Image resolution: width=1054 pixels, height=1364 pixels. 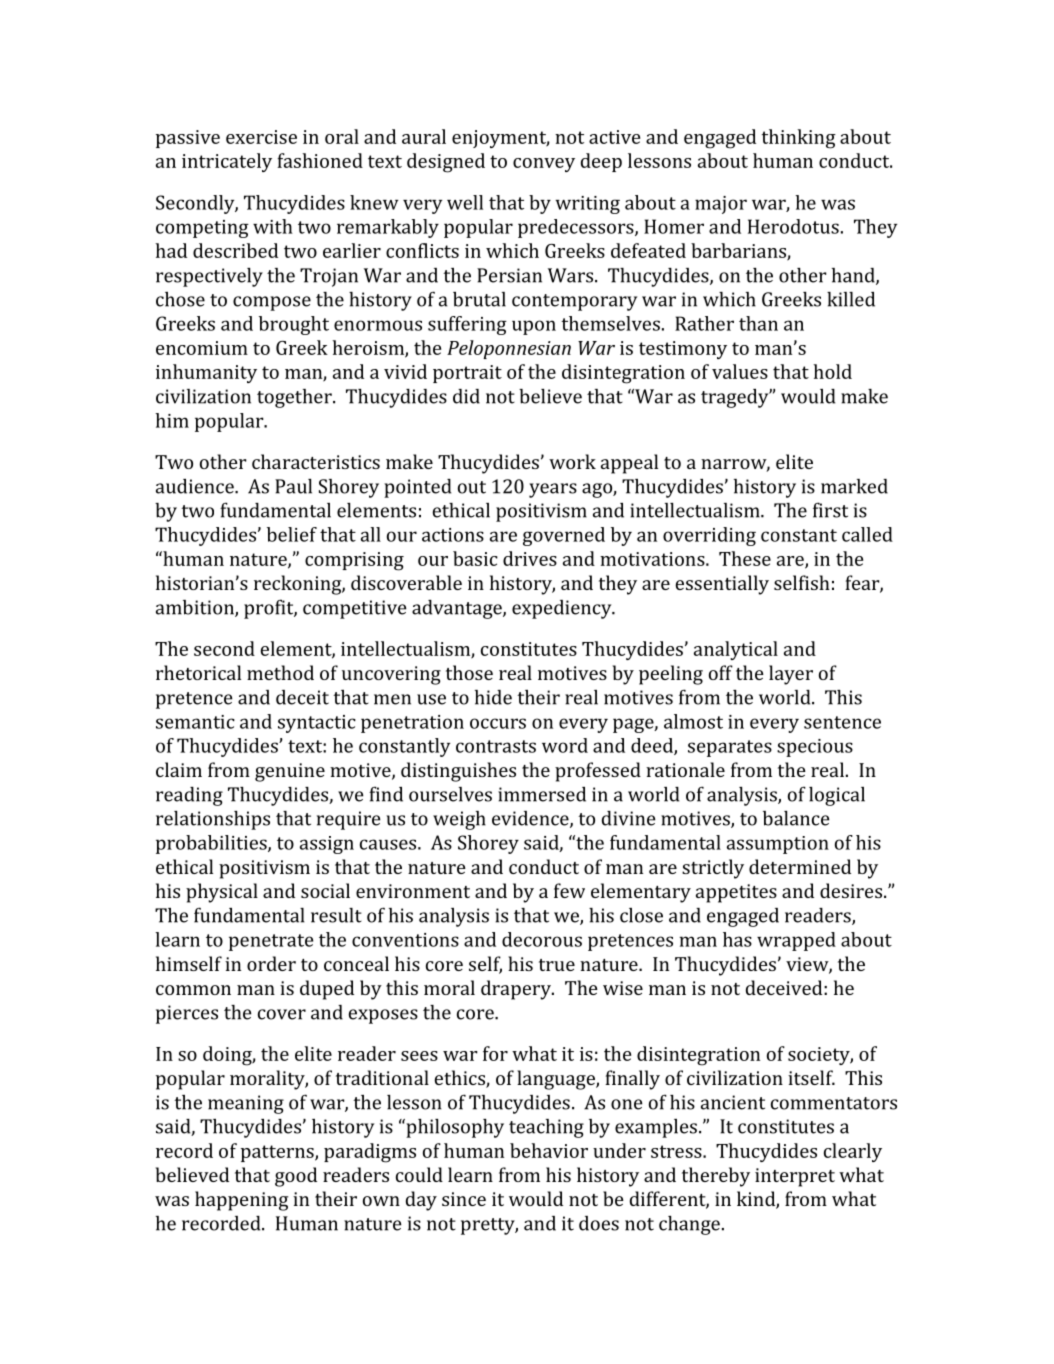 I want to click on happening, so click(x=241, y=1201).
